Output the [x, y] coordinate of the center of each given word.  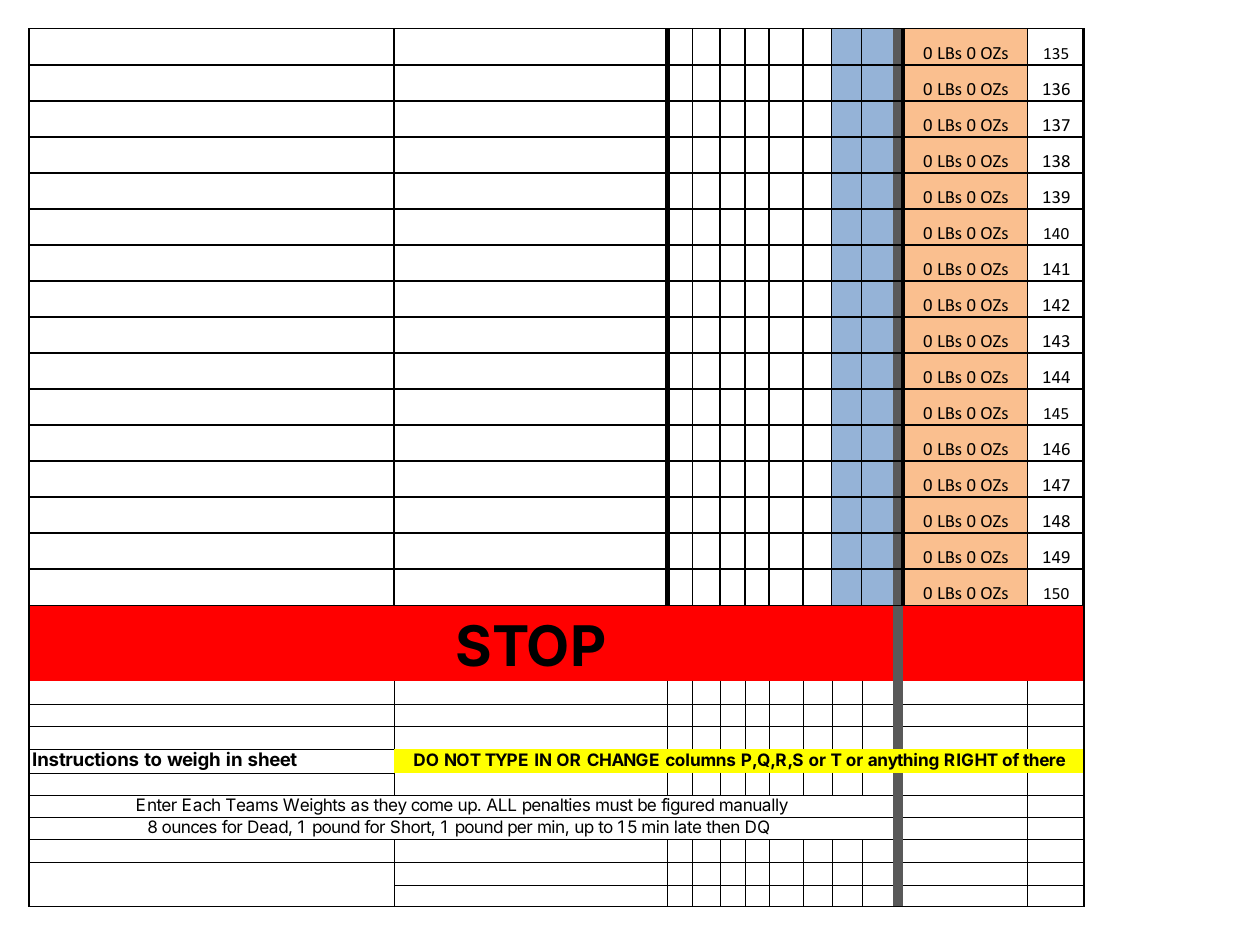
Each [201, 804]
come [432, 806]
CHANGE [623, 759]
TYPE [506, 759]
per [520, 831]
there [1044, 759]
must [614, 805]
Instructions [86, 759]
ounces [189, 828]
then [722, 826]
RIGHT [971, 759]
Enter [157, 804]
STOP [531, 646]
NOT [463, 759]
